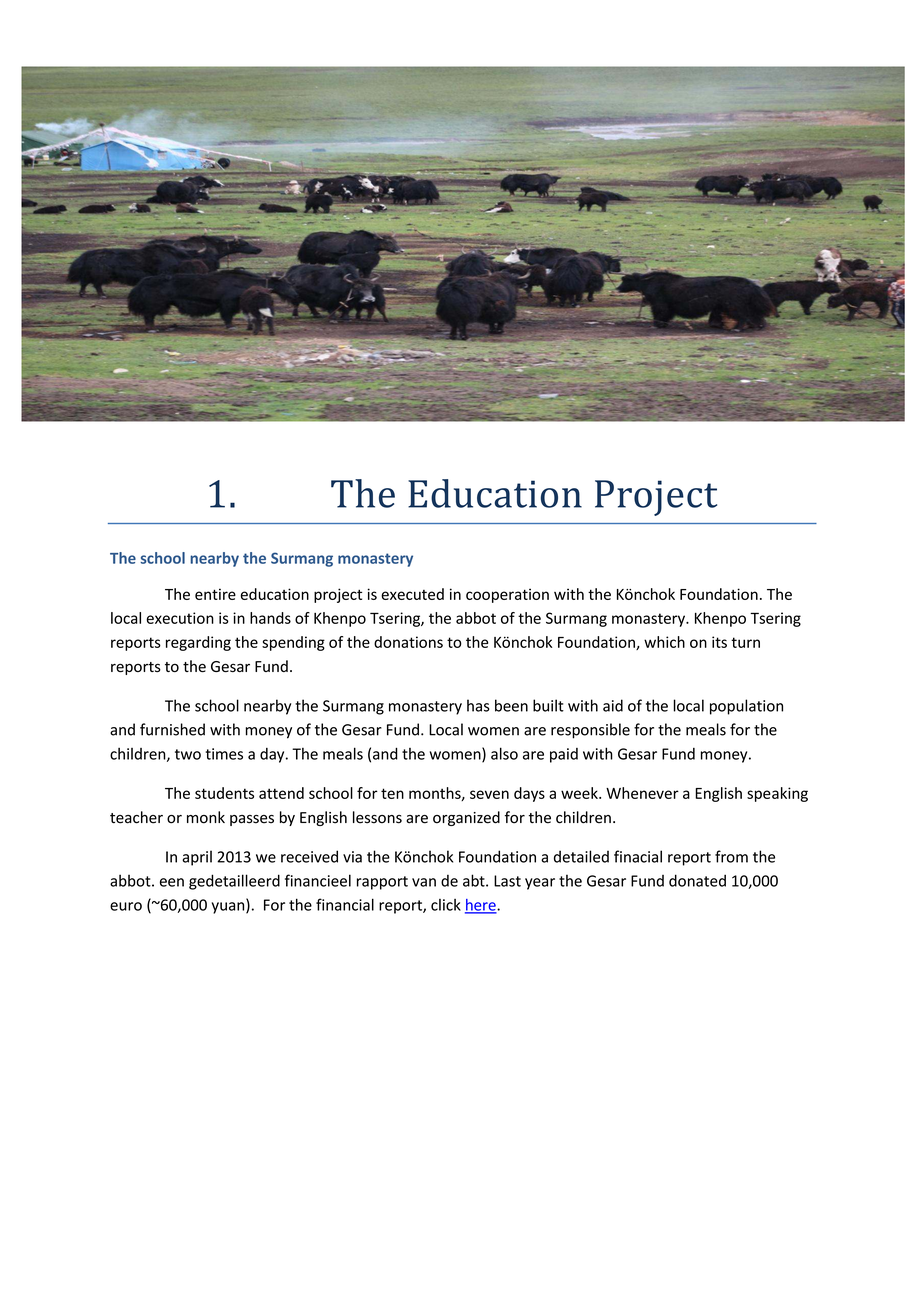  What do you see at coordinates (215, 594) in the screenshot?
I see `entire` at bounding box center [215, 594].
